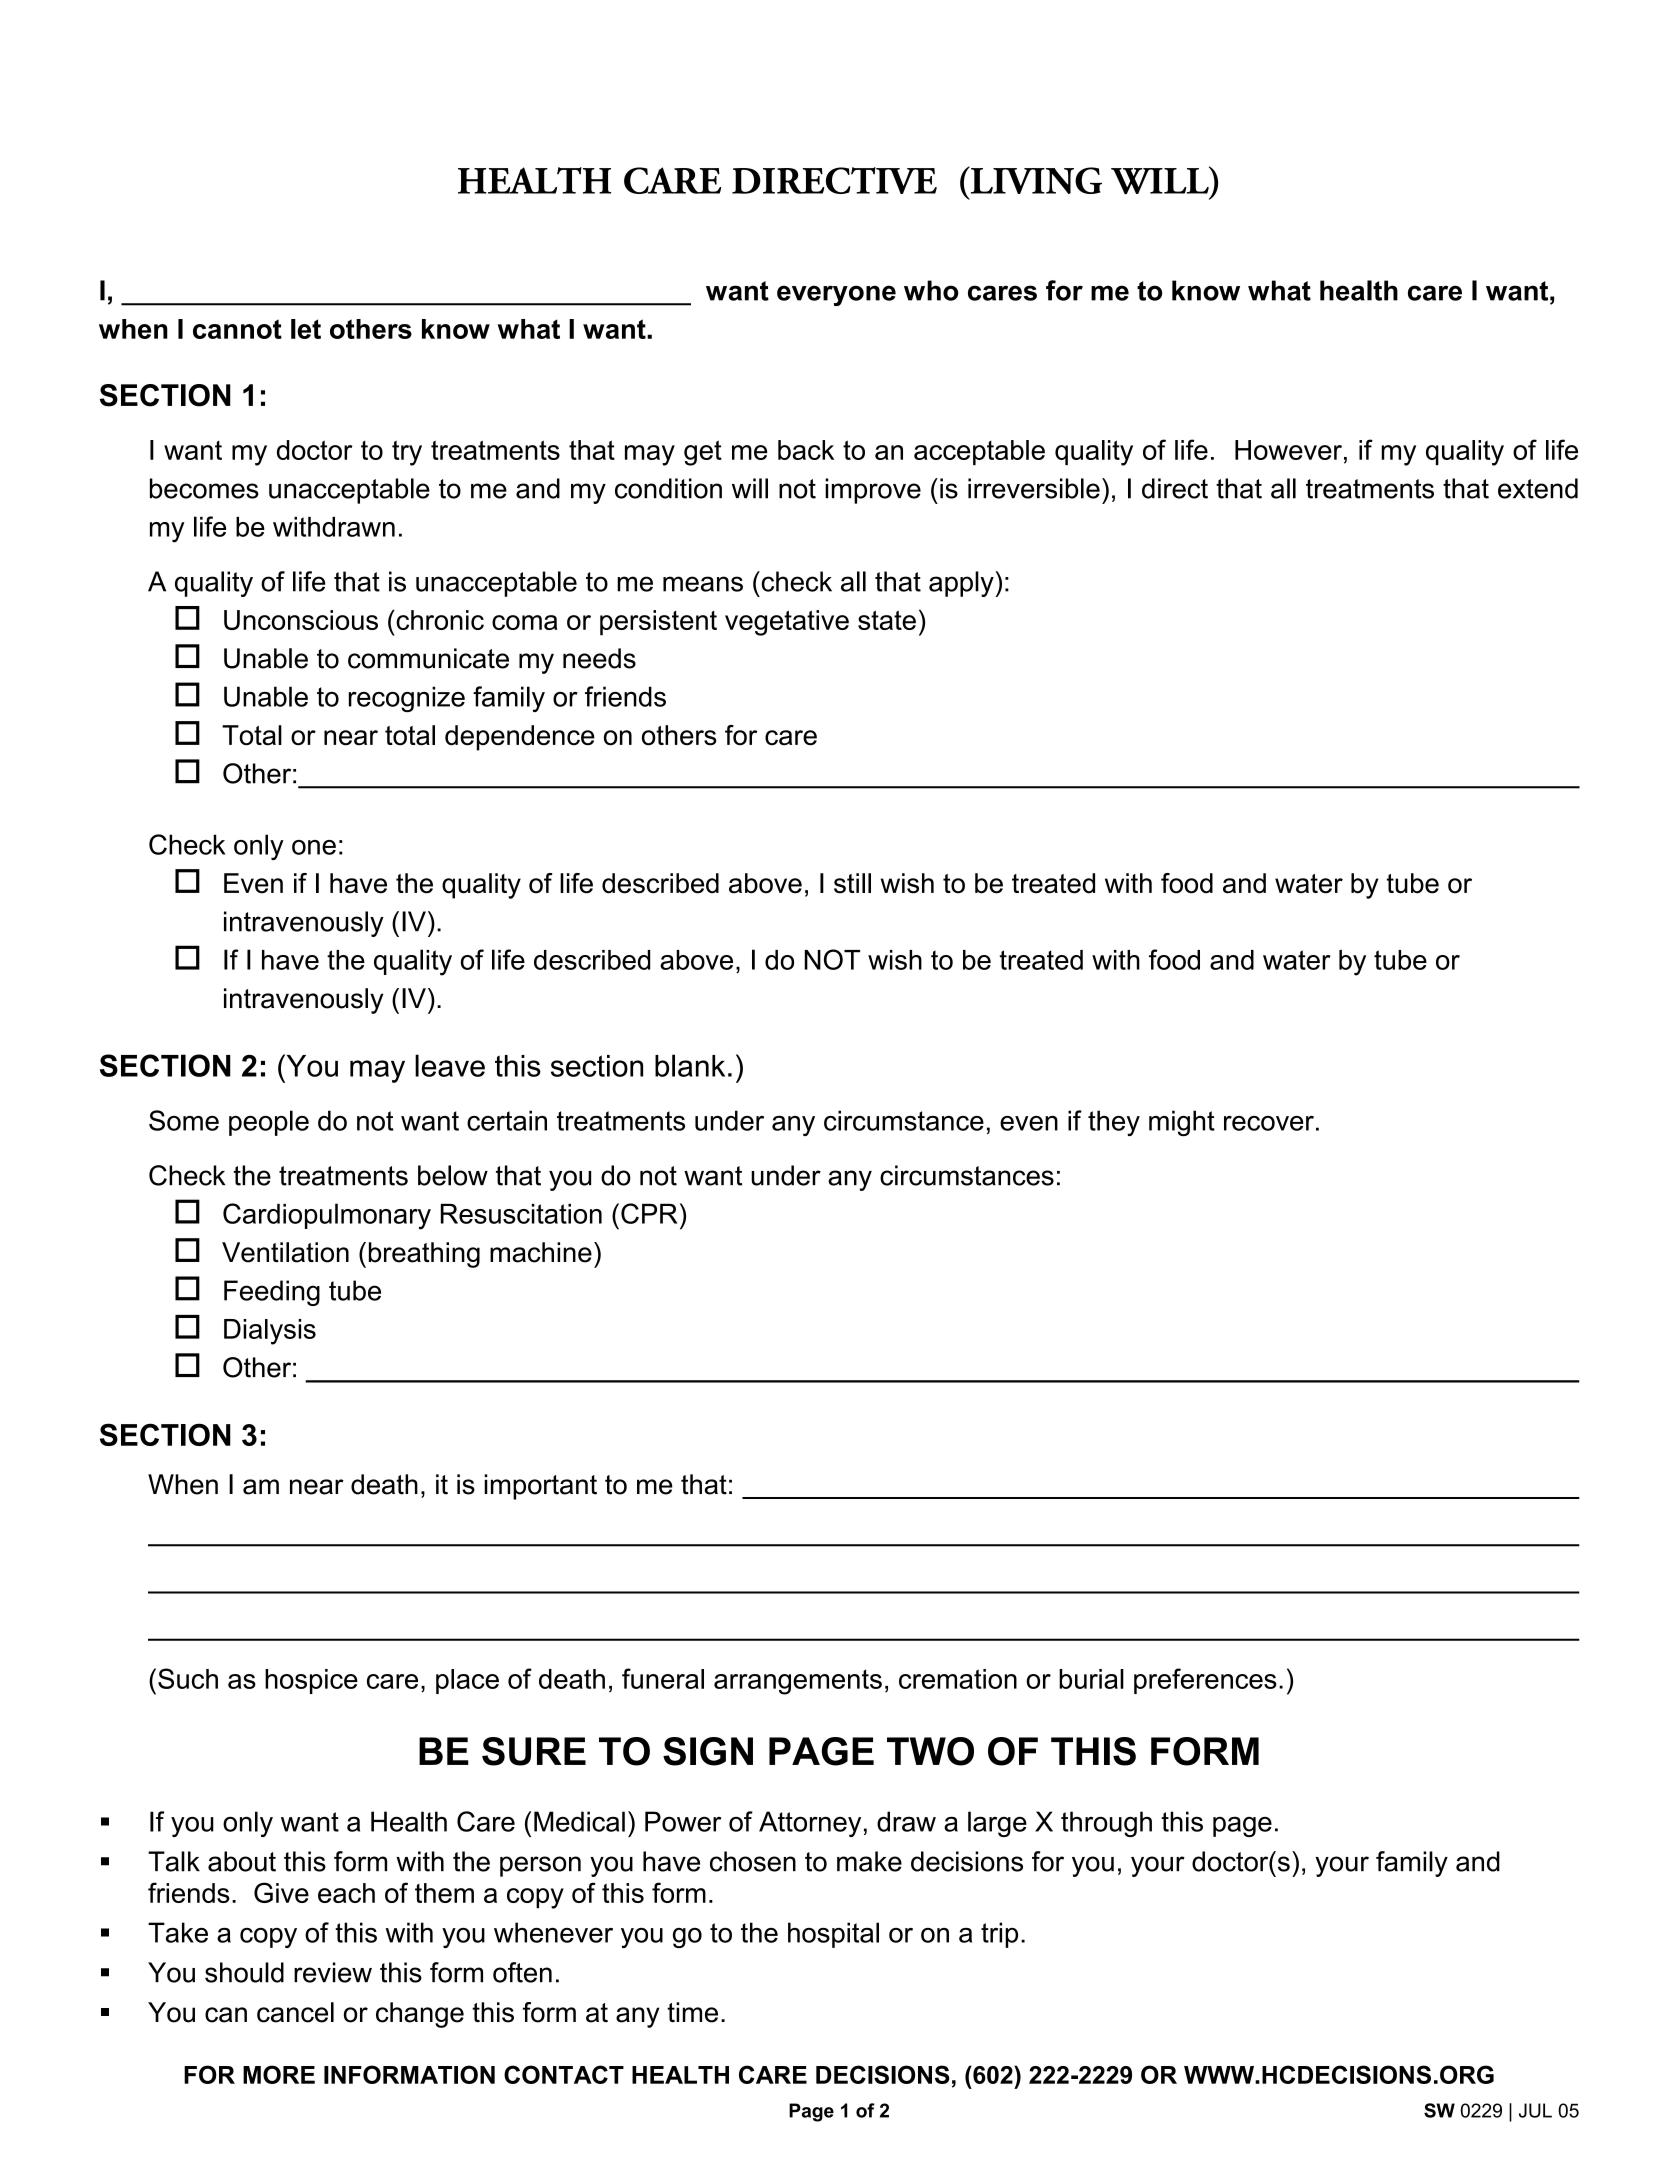 Image resolution: width=1678 pixels, height=2171 pixels. I want to click on However, so click(1288, 450).
